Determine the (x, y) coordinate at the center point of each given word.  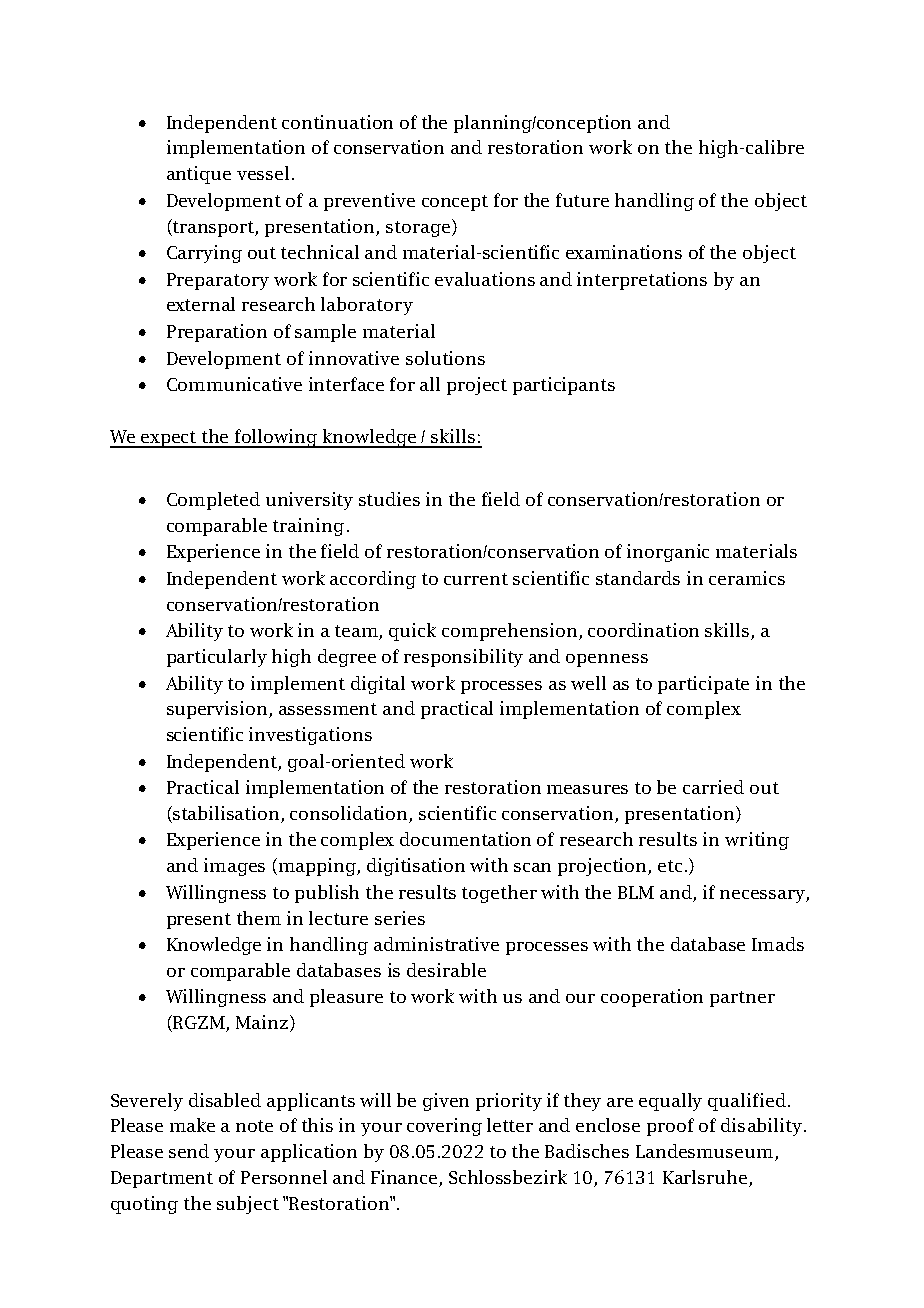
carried (713, 787)
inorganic (668, 553)
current (476, 579)
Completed (213, 501)
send (189, 1151)
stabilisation (226, 813)
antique (199, 175)
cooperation (652, 998)
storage (418, 229)
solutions (445, 358)
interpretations (642, 281)
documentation (465, 839)
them (259, 918)
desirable (446, 970)
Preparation (217, 333)
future (582, 200)
